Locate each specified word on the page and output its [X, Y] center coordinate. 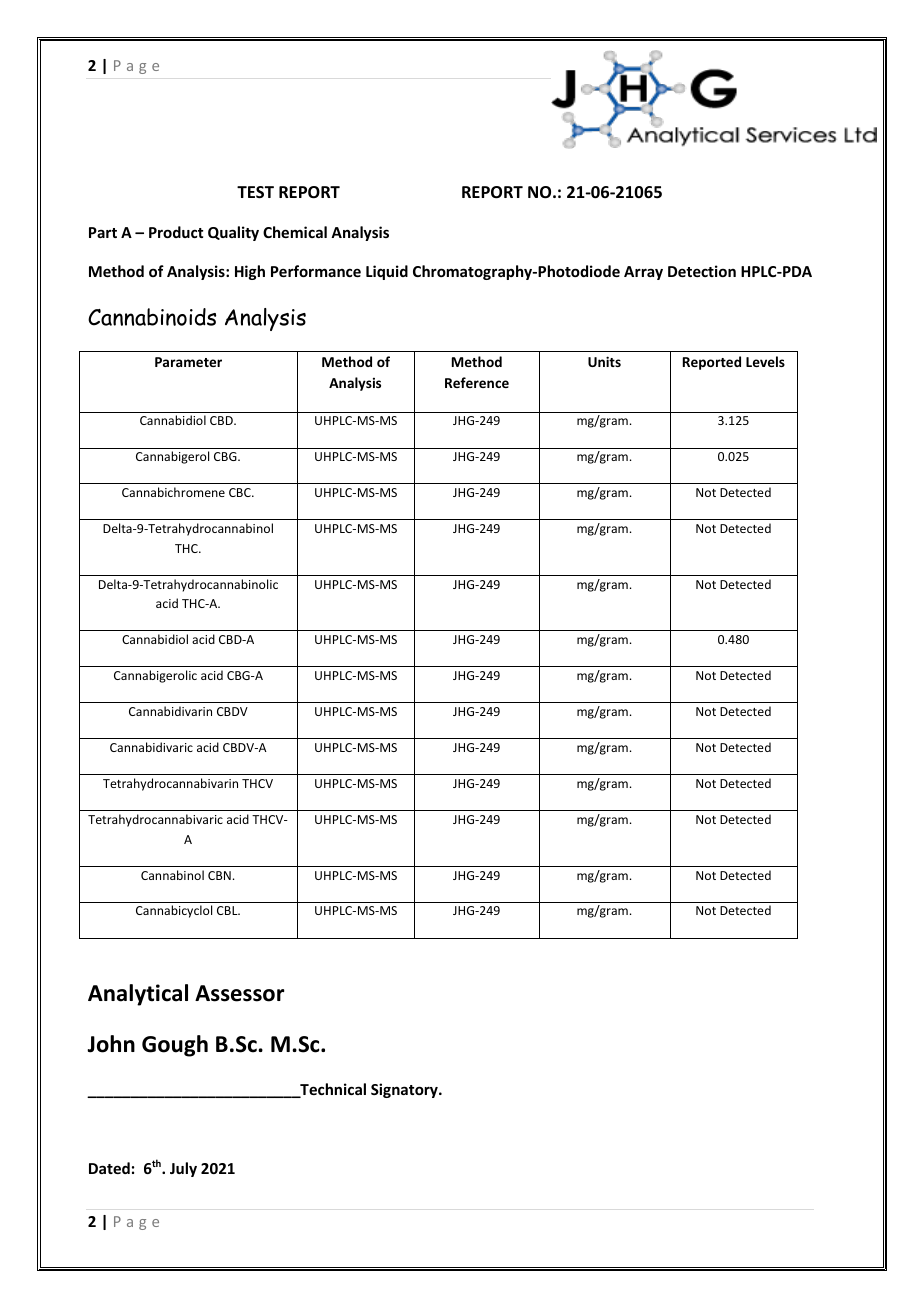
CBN [219, 875]
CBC [241, 492]
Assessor [240, 993]
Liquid [387, 272]
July [183, 1169]
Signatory [405, 1090]
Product [176, 232]
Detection [702, 271]
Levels [765, 361]
